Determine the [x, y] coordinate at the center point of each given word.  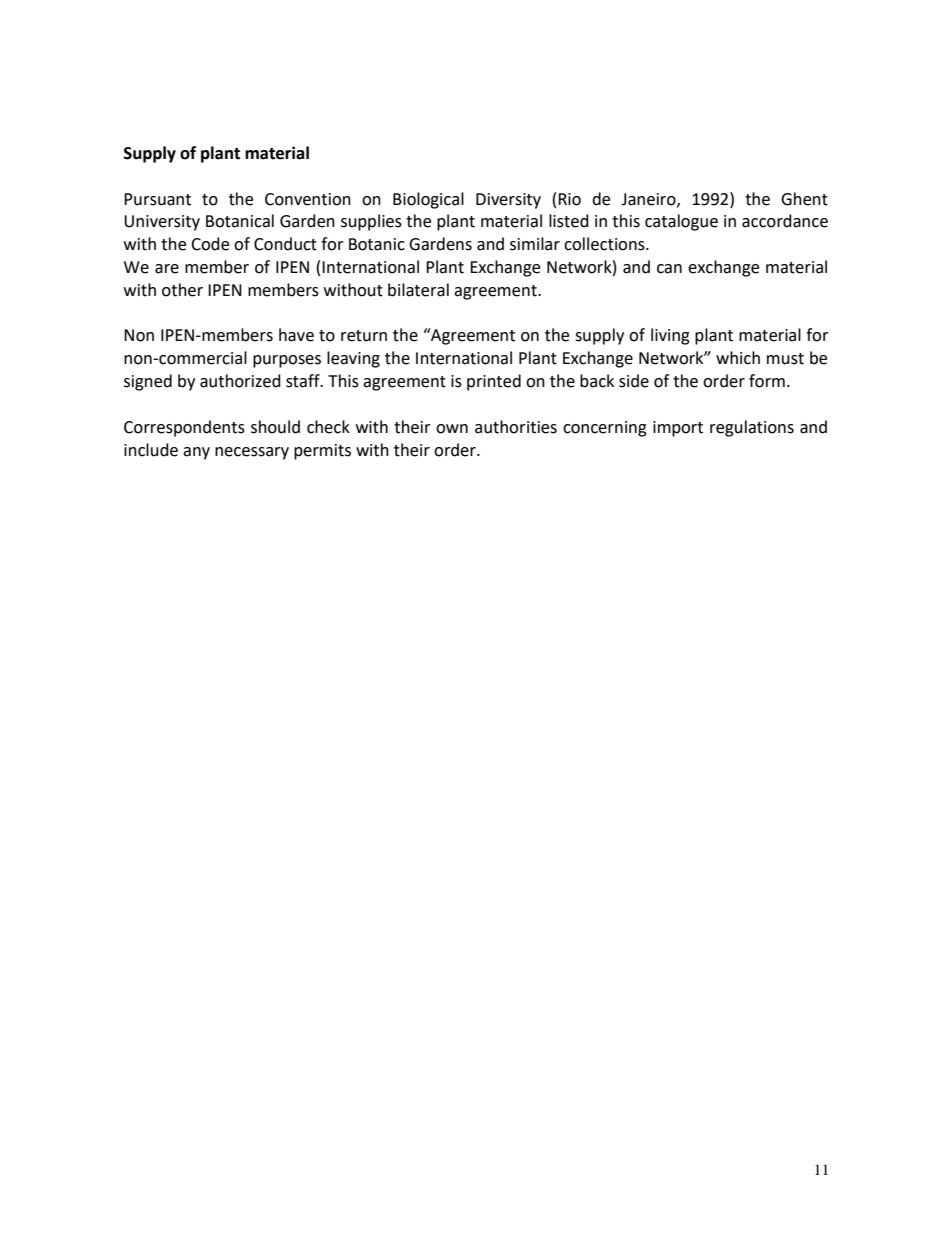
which [738, 358]
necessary [252, 453]
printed [494, 382]
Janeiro [649, 200]
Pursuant [157, 199]
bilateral [418, 290]
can [669, 269]
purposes [287, 361]
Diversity [508, 201]
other [182, 290]
